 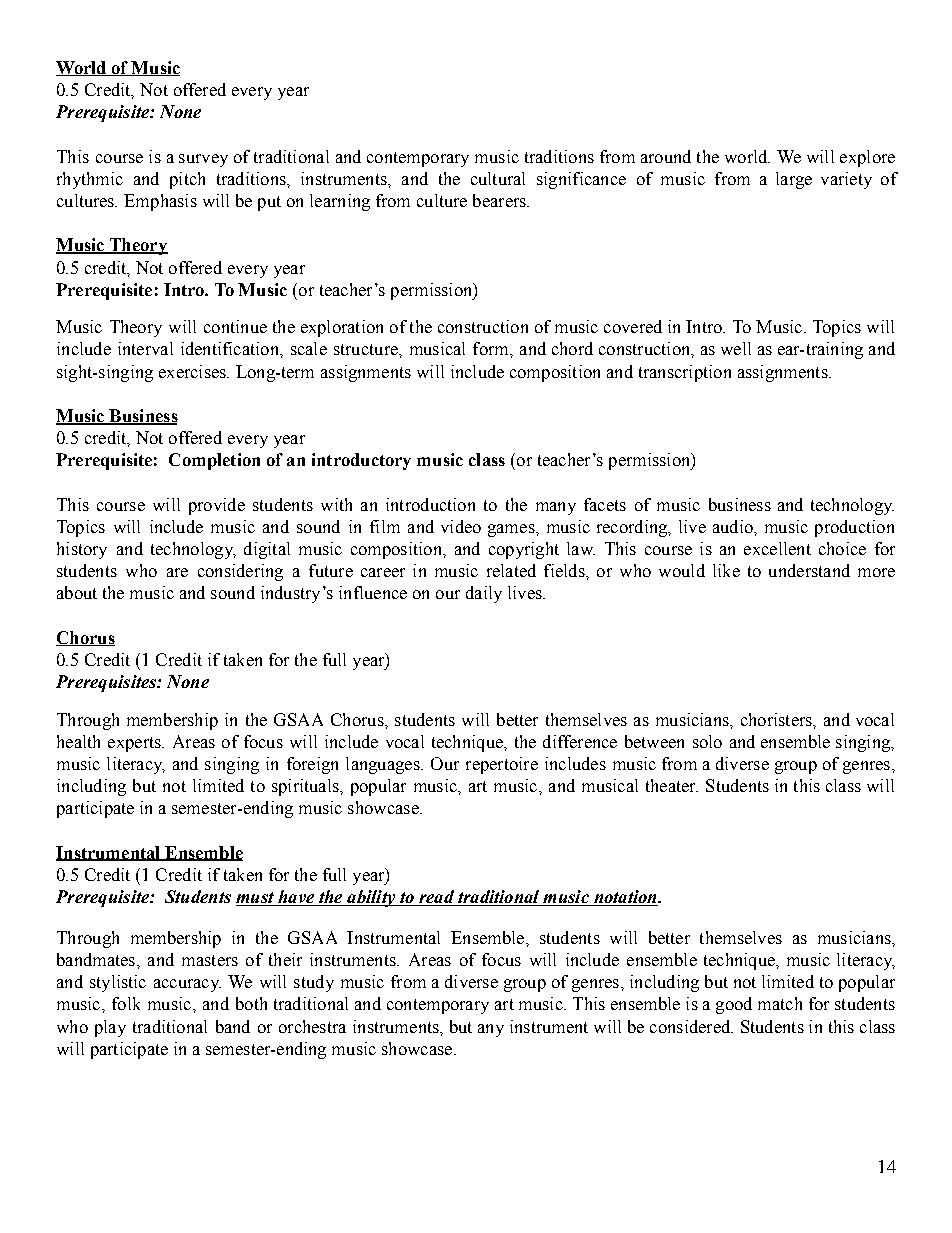 I want to click on solo, so click(x=707, y=741).
